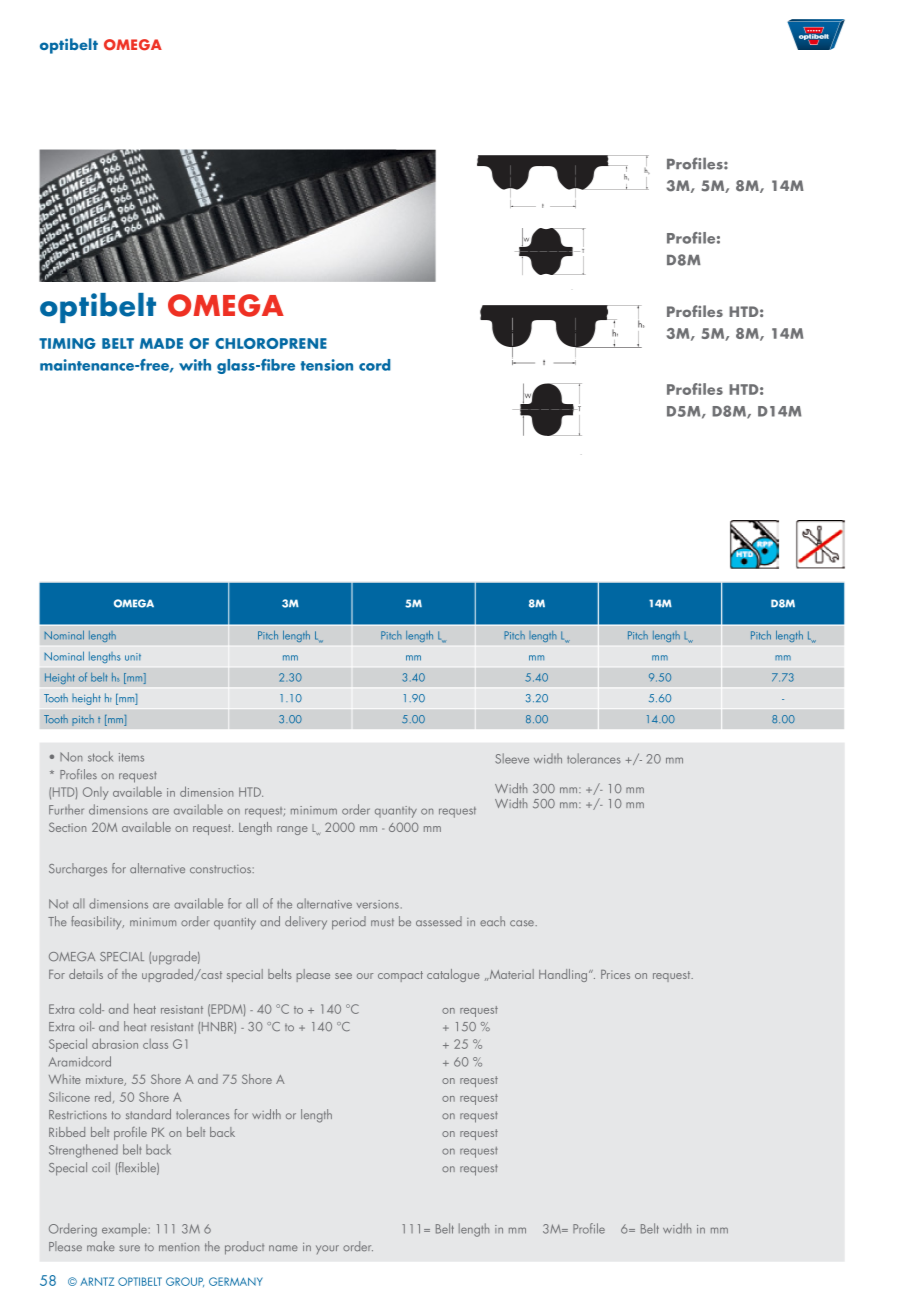 The image size is (924, 1308). I want to click on MADE, so click(161, 343).
